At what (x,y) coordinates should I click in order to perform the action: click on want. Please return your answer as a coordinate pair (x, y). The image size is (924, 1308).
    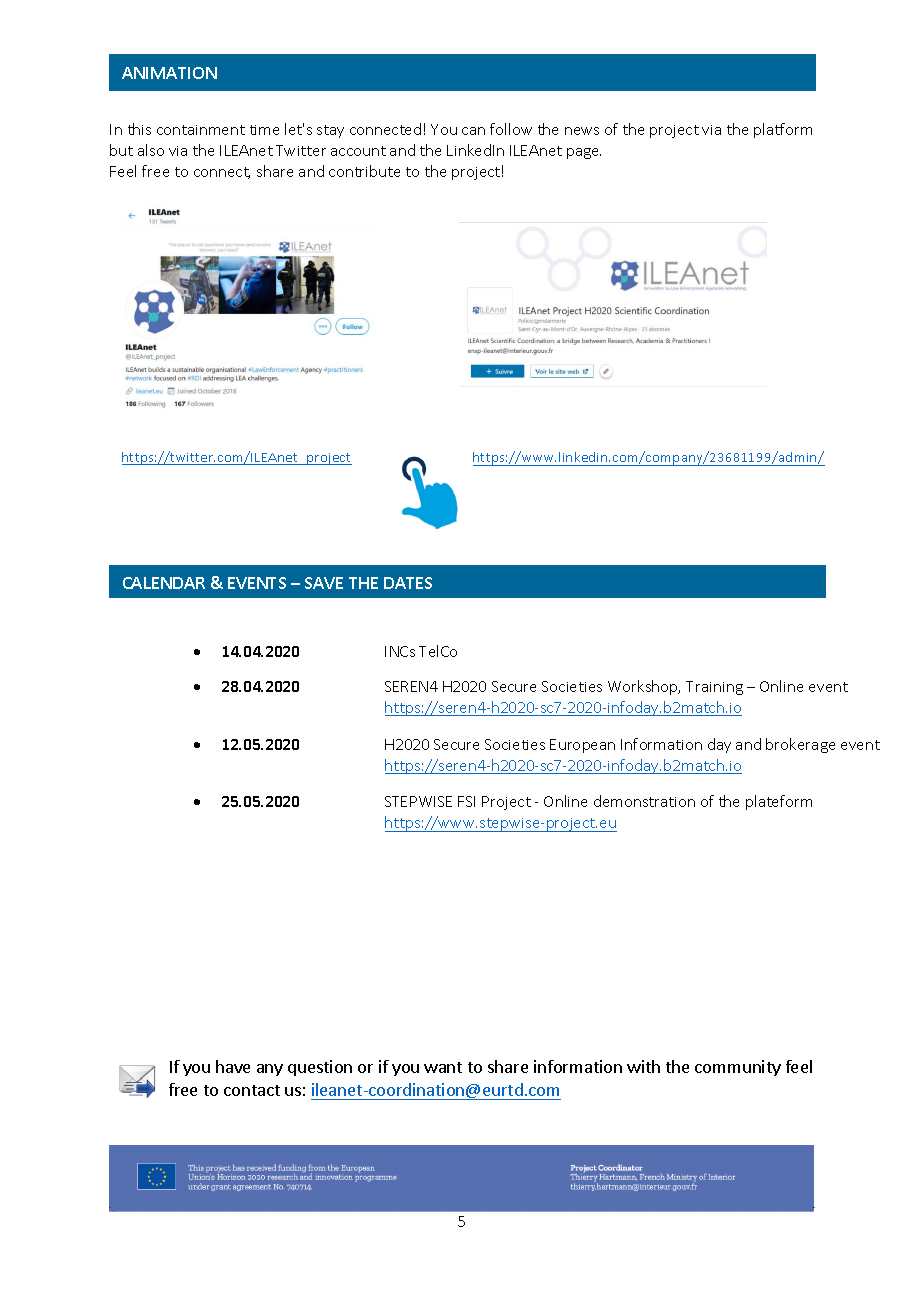
    Looking at the image, I should click on (443, 1067).
